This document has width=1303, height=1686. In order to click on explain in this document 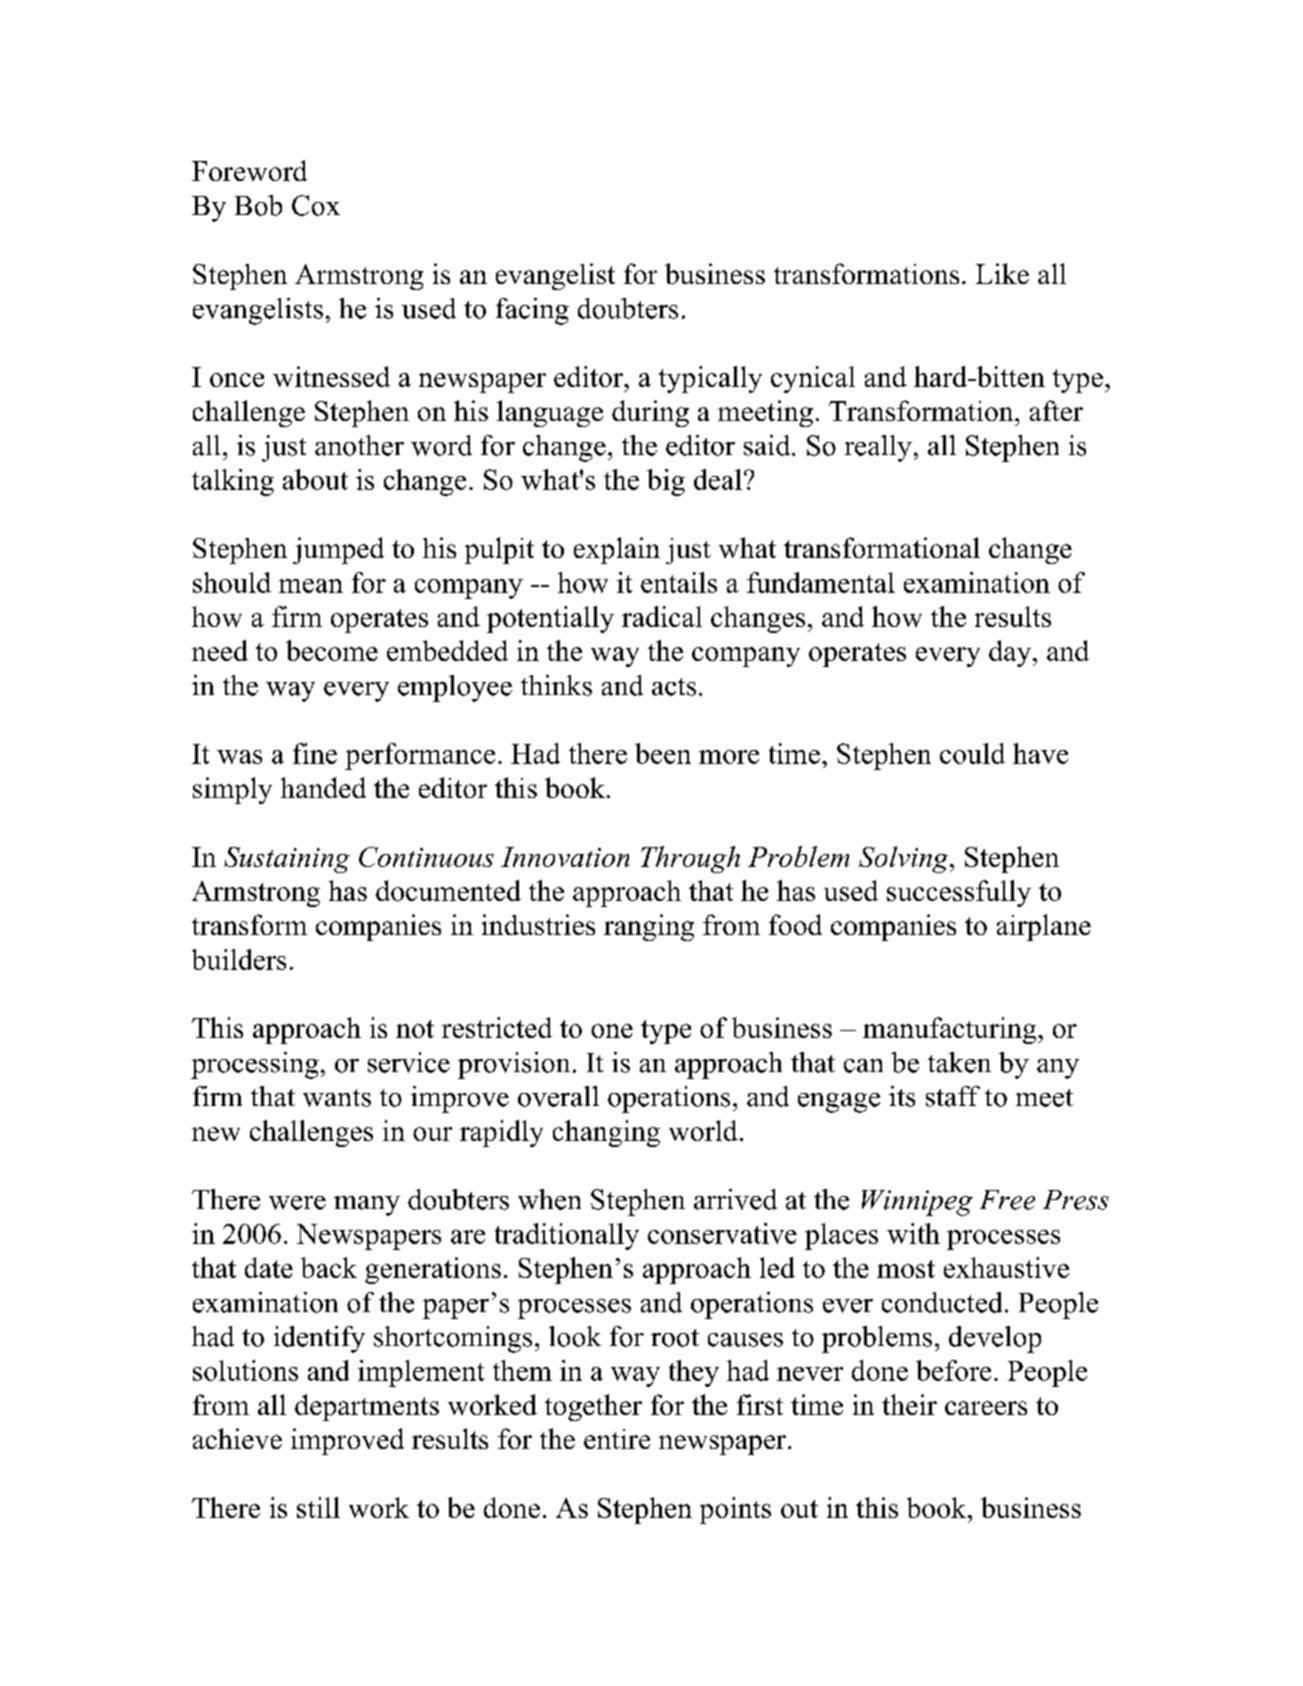, I will do `click(617, 550)`.
